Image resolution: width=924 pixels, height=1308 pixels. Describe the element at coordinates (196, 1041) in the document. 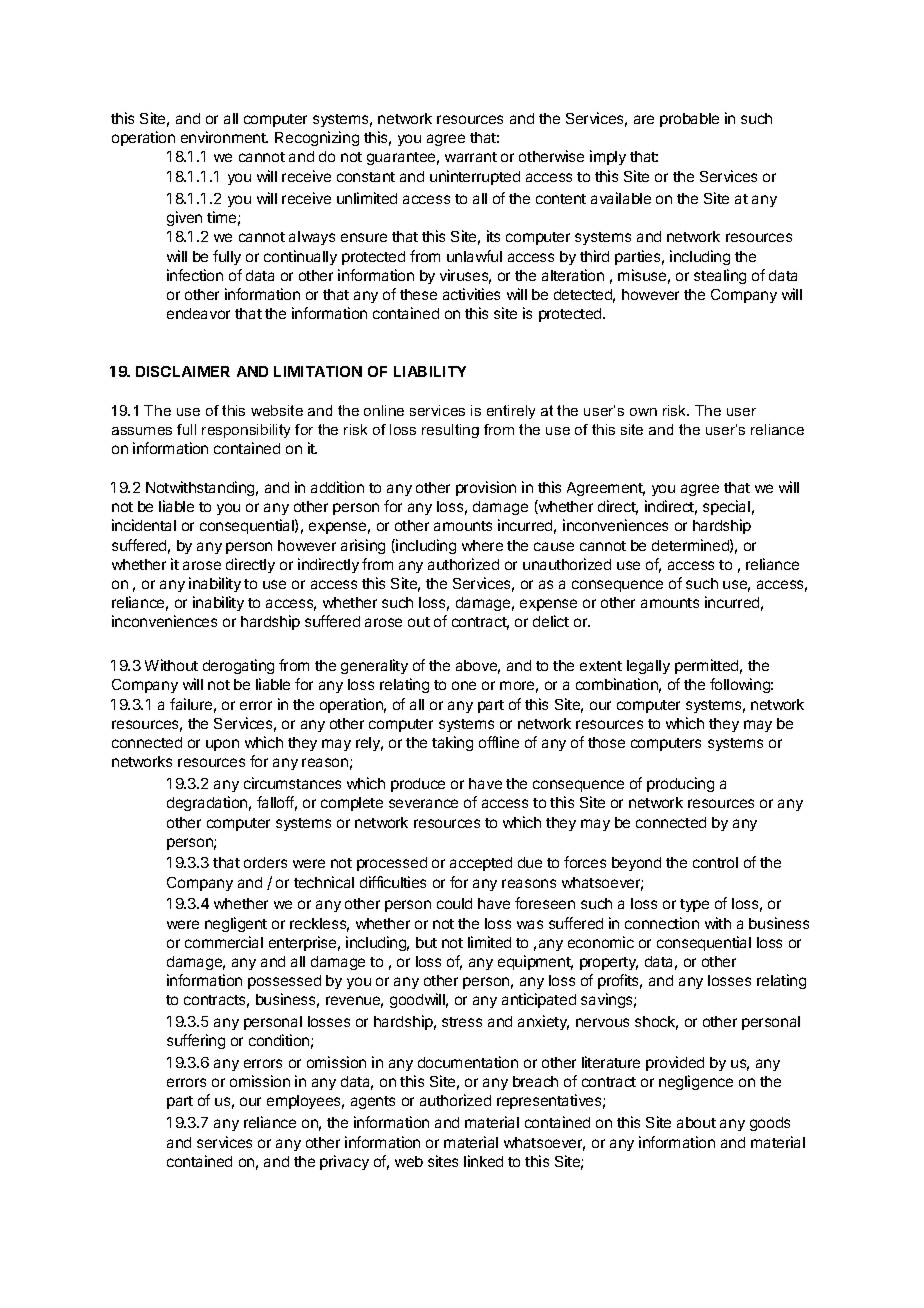

I see `suffering` at that location.
